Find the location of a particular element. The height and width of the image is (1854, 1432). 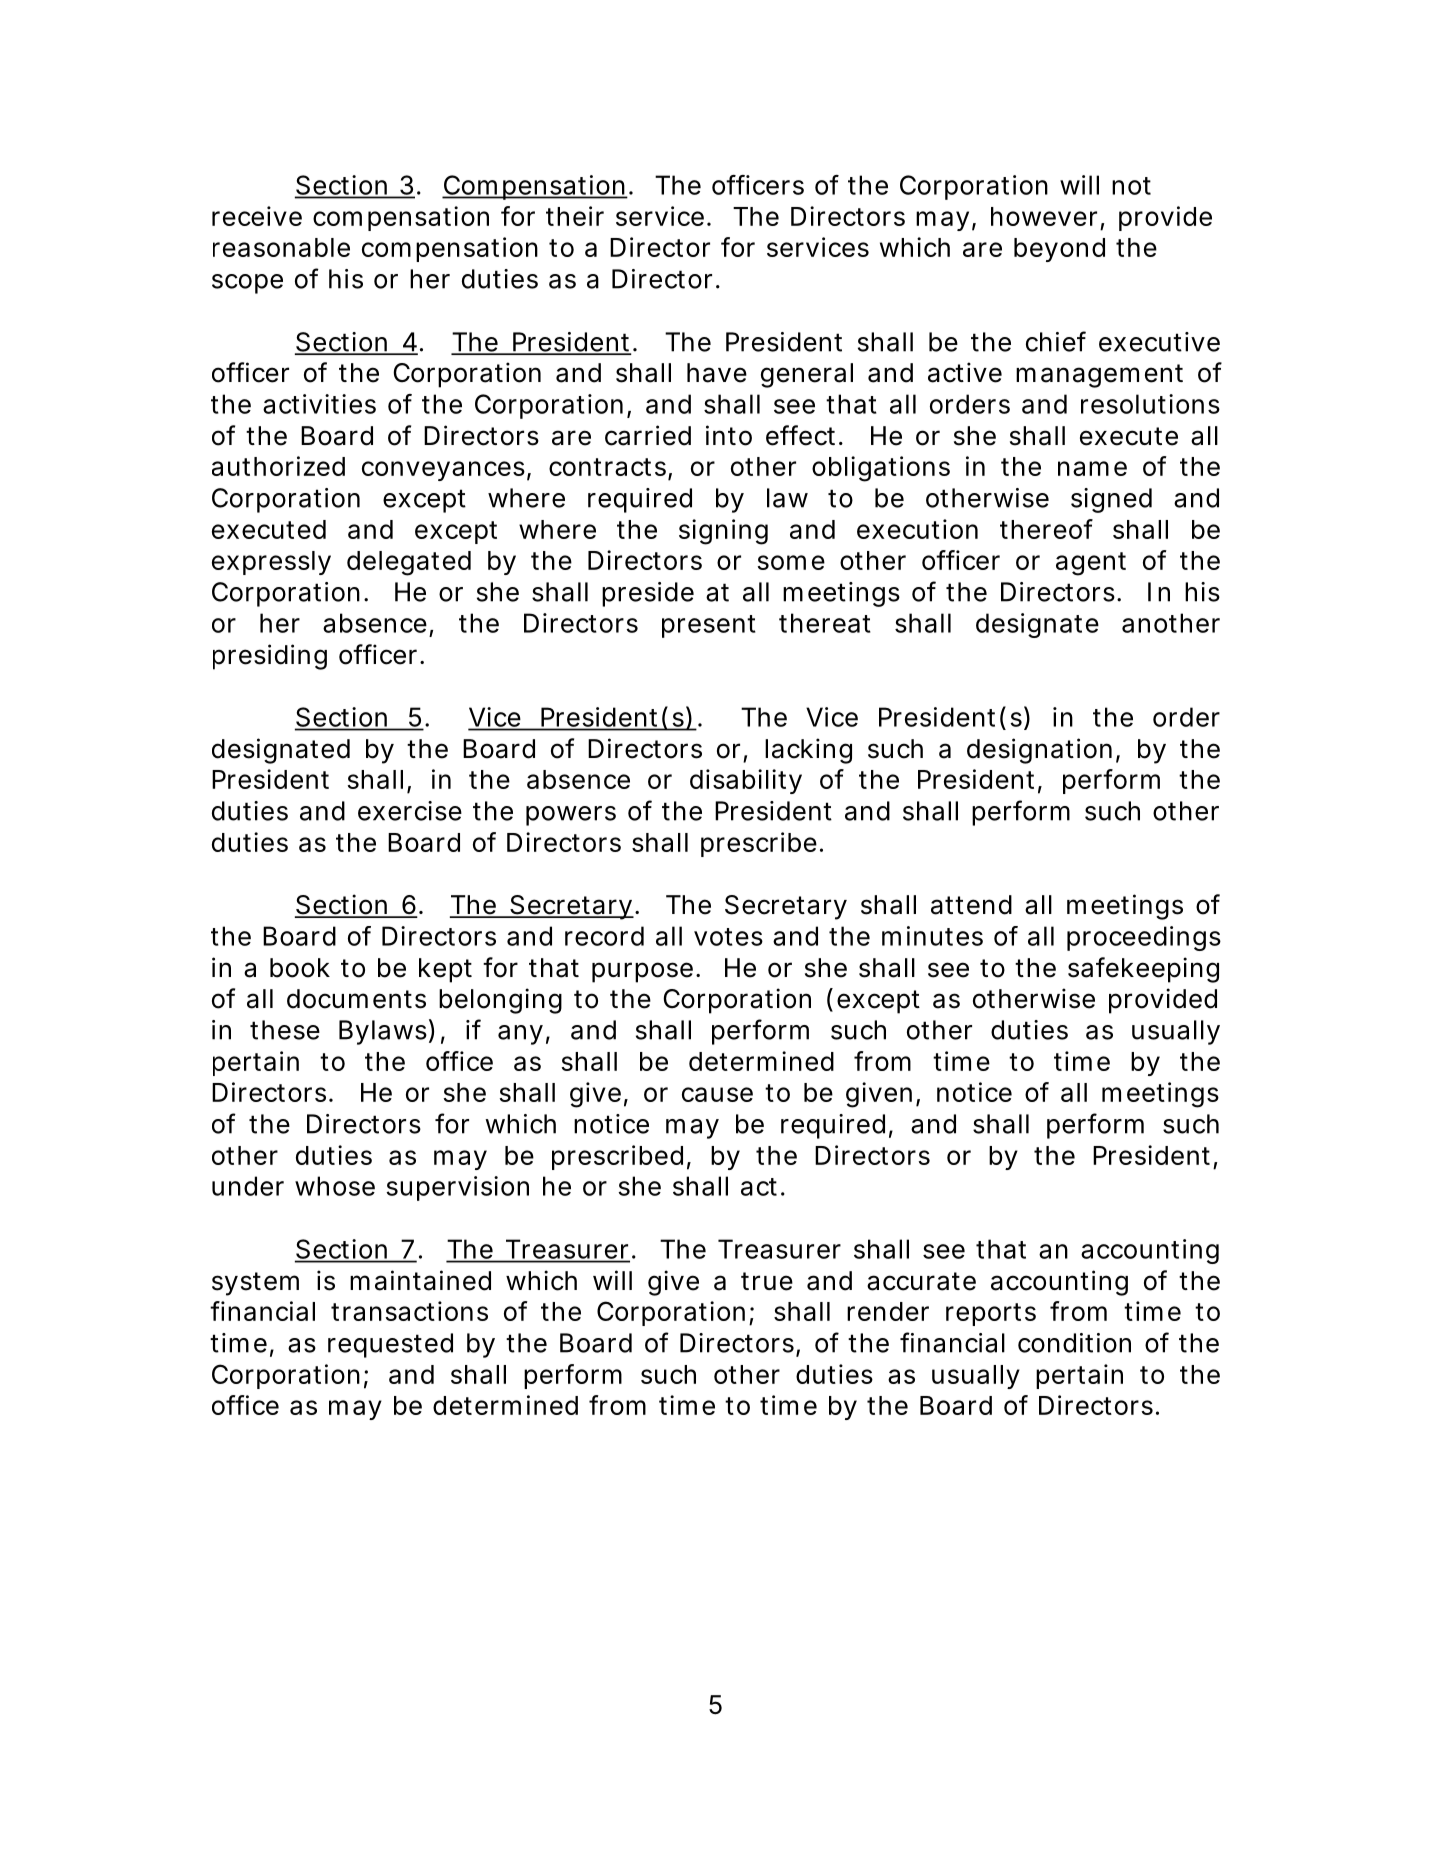

Bylaws is located at coordinates (383, 1032).
